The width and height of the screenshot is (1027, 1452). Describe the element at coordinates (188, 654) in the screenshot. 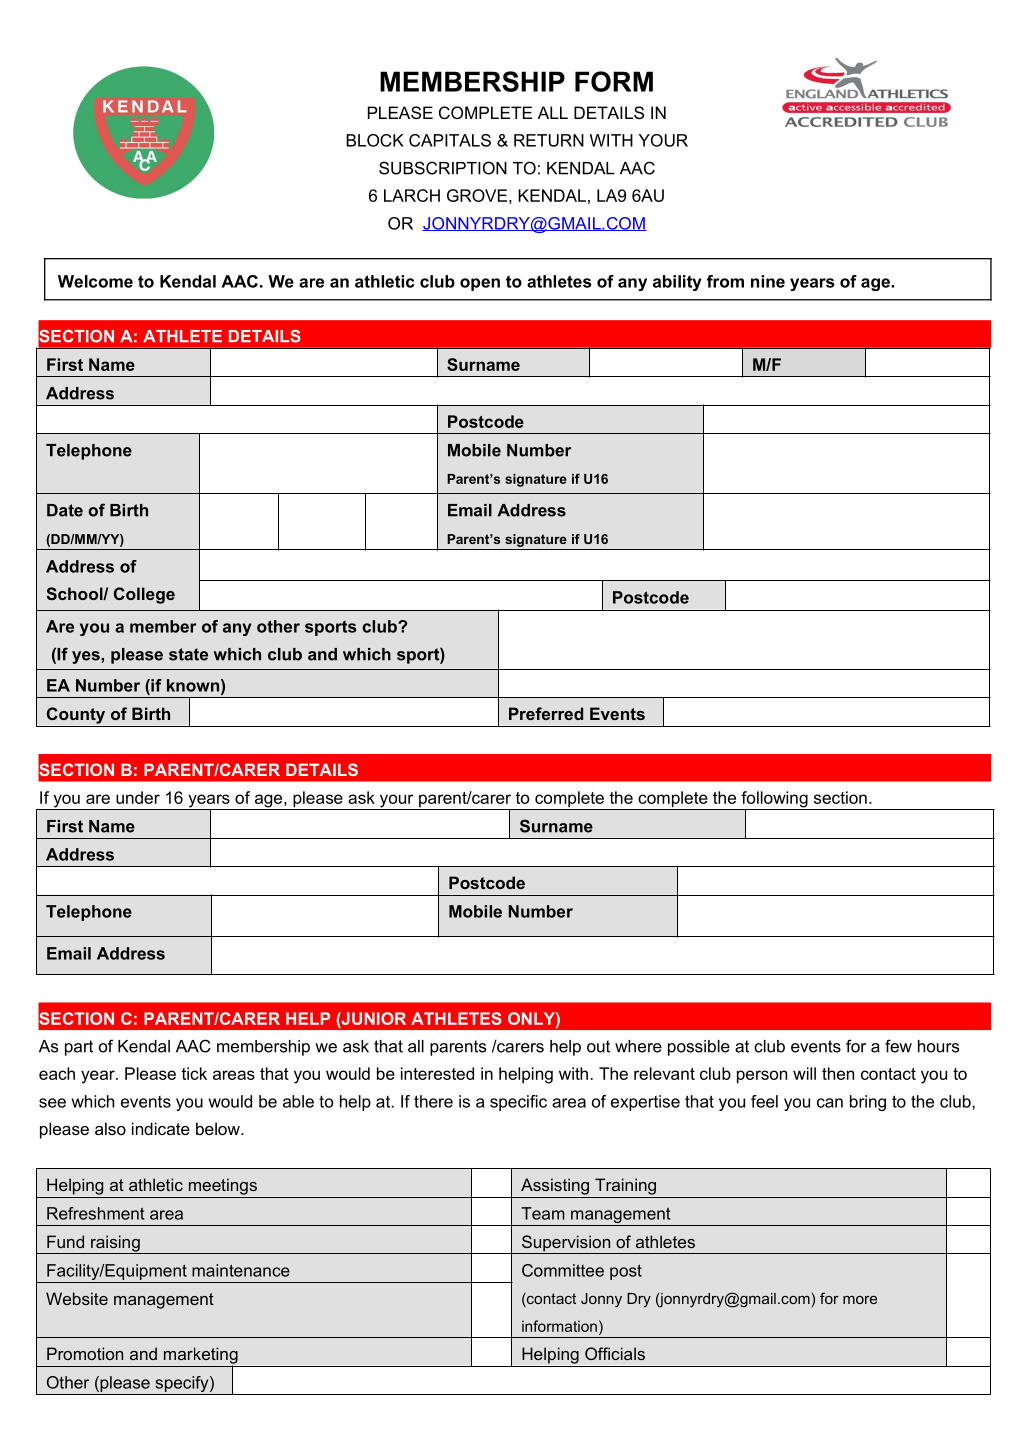

I see `state` at that location.
